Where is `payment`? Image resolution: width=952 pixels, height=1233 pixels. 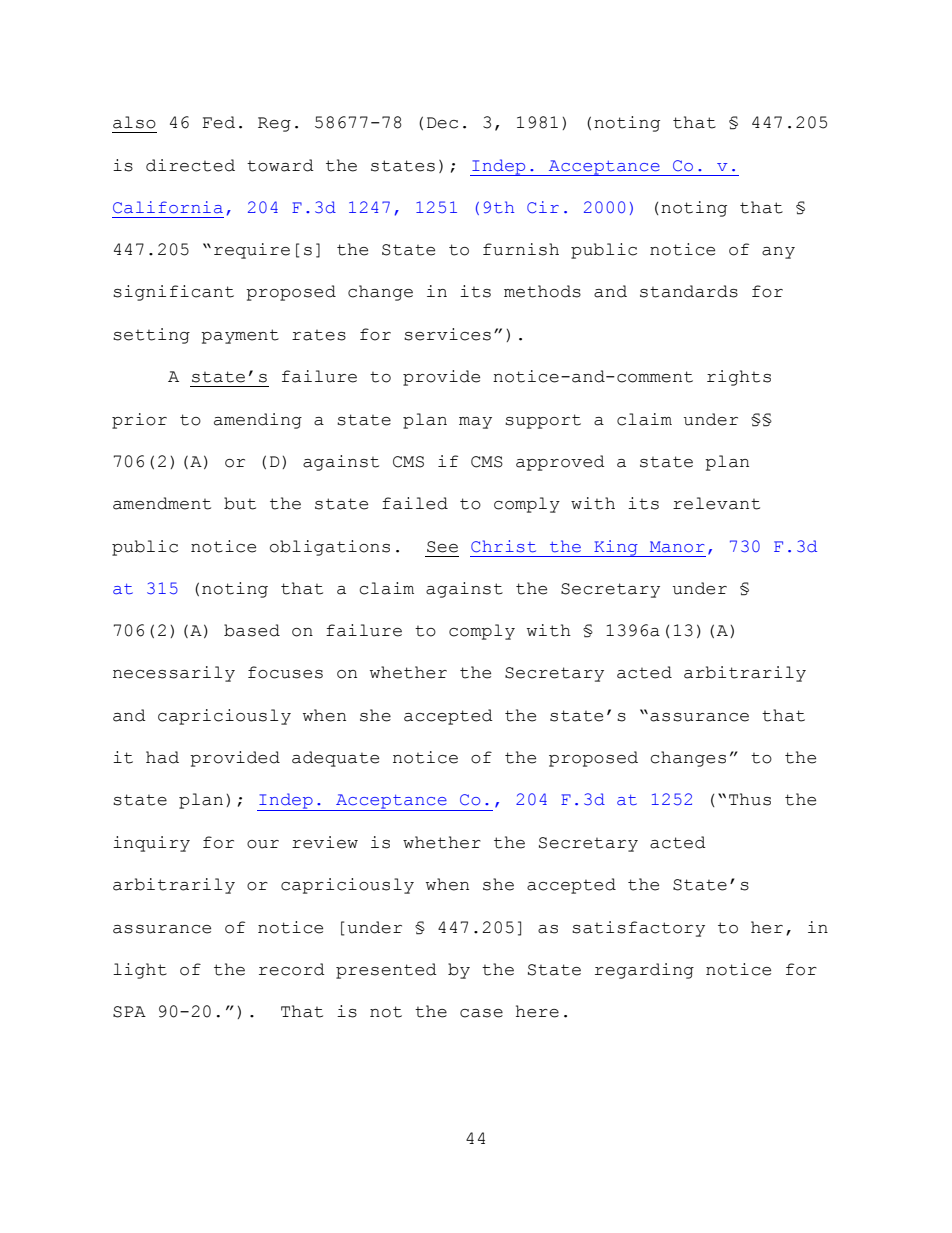 payment is located at coordinates (240, 336).
